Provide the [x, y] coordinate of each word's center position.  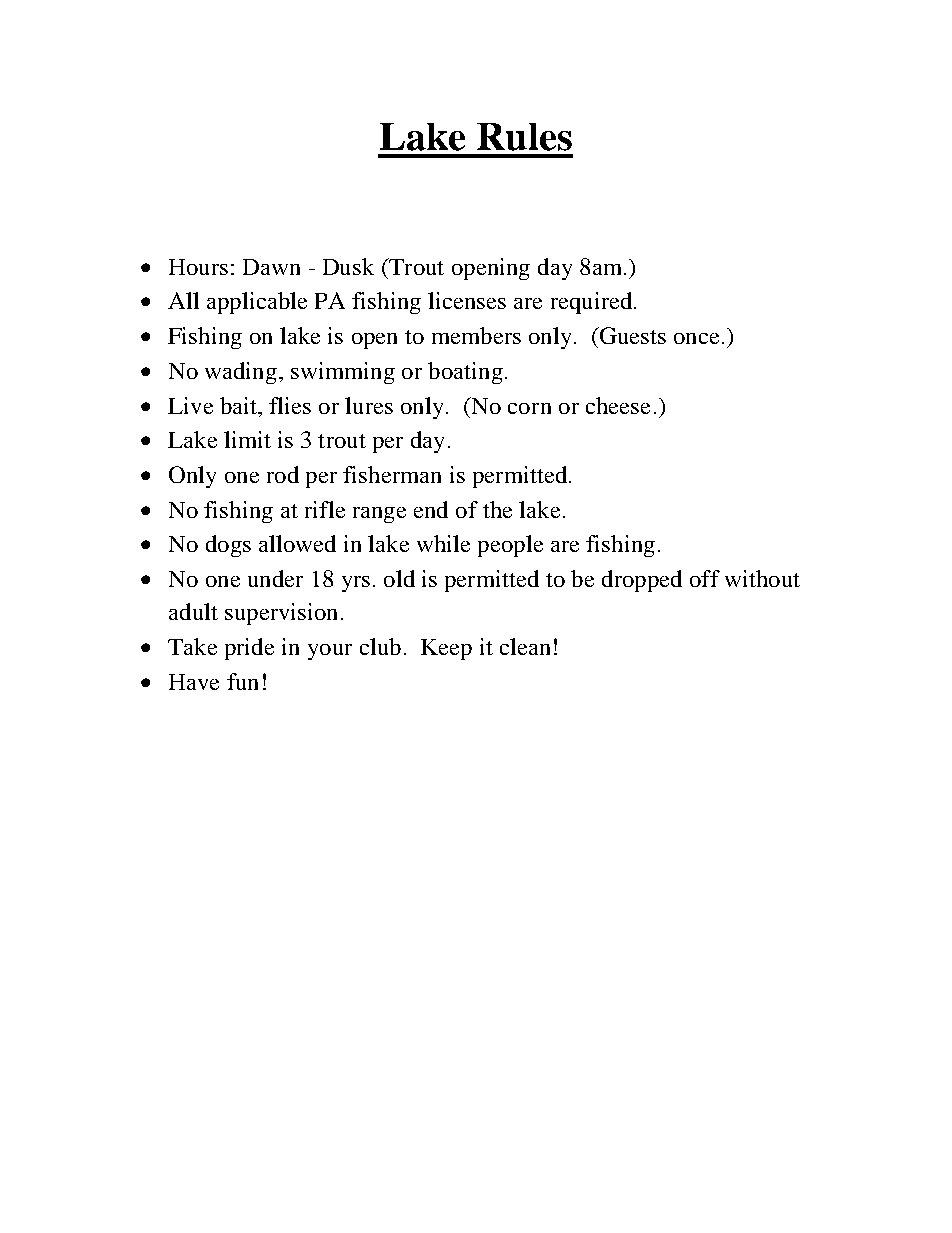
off [705, 578]
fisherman [392, 474]
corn [529, 408]
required [593, 303]
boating [465, 373]
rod [283, 474]
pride [249, 649]
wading [242, 373]
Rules [524, 137]
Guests [631, 335]
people [510, 546]
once [696, 338]
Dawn [271, 267]
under [275, 578]
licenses [467, 300]
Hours [198, 267]
